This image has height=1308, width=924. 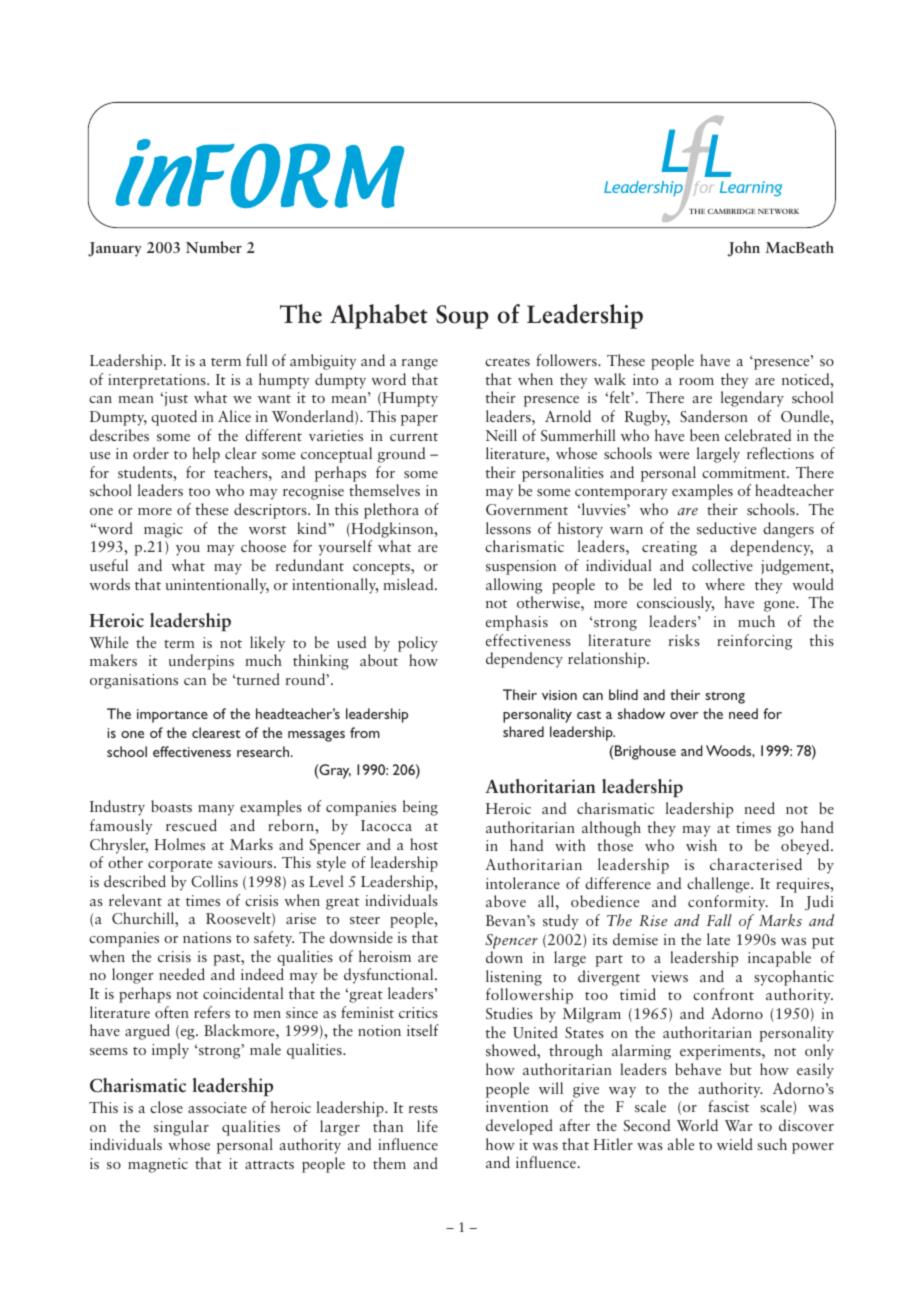 What do you see at coordinates (424, 844) in the image?
I see `host` at bounding box center [424, 844].
